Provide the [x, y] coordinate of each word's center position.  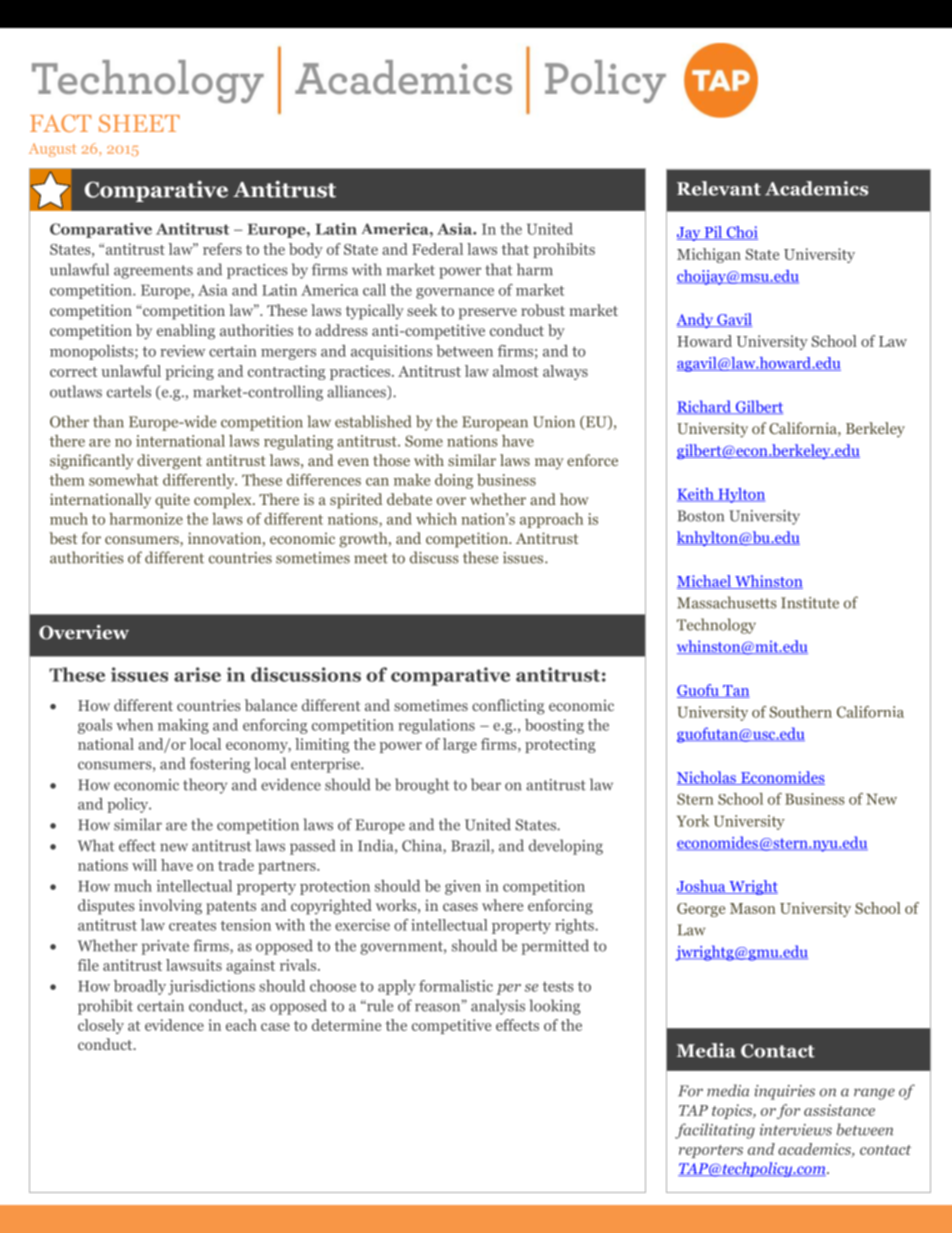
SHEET [139, 123]
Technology [716, 626]
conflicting [508, 707]
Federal [437, 249]
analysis [498, 1007]
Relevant [719, 188]
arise [197, 674]
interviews [796, 1130]
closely [101, 1026]
